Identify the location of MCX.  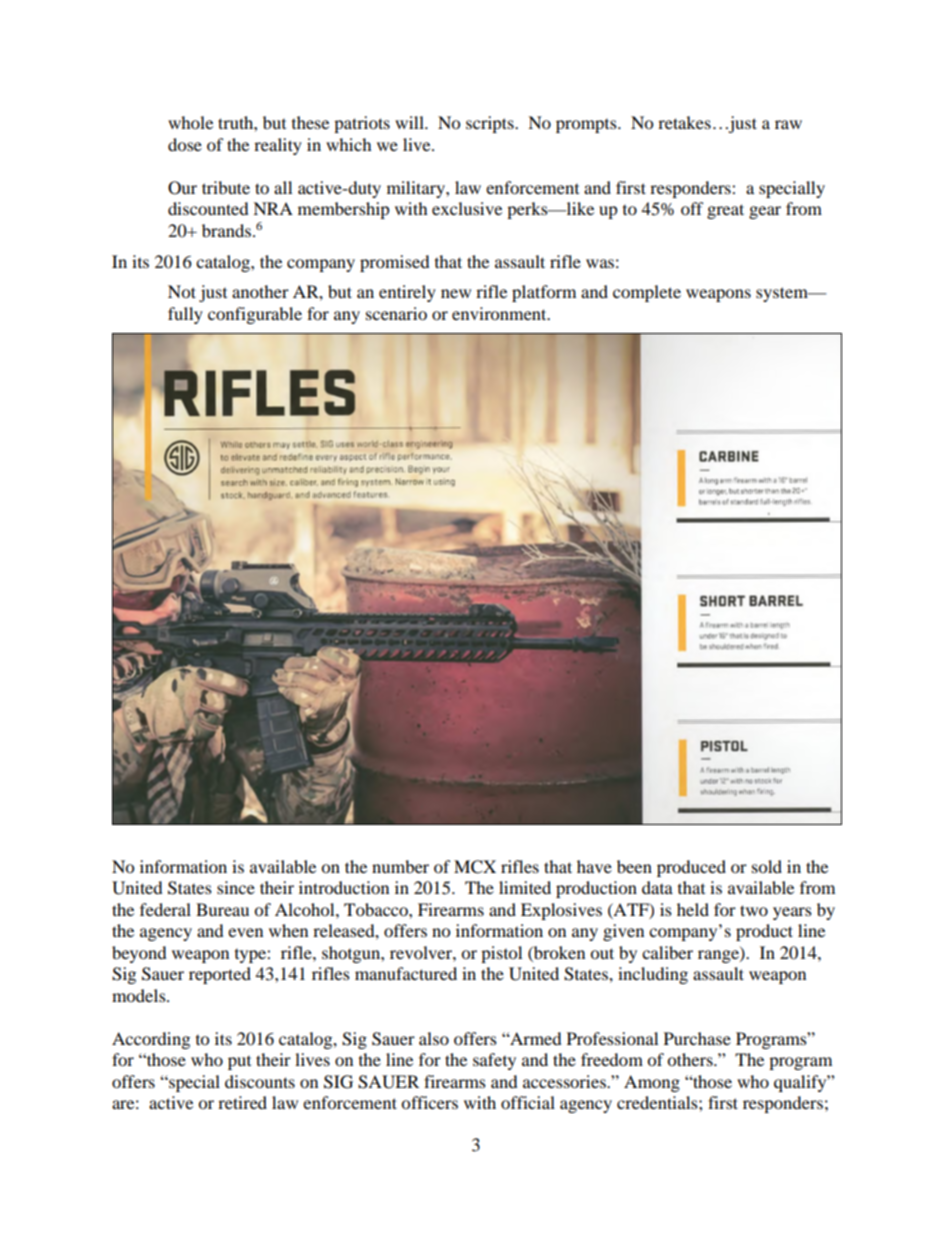
(475, 867).
